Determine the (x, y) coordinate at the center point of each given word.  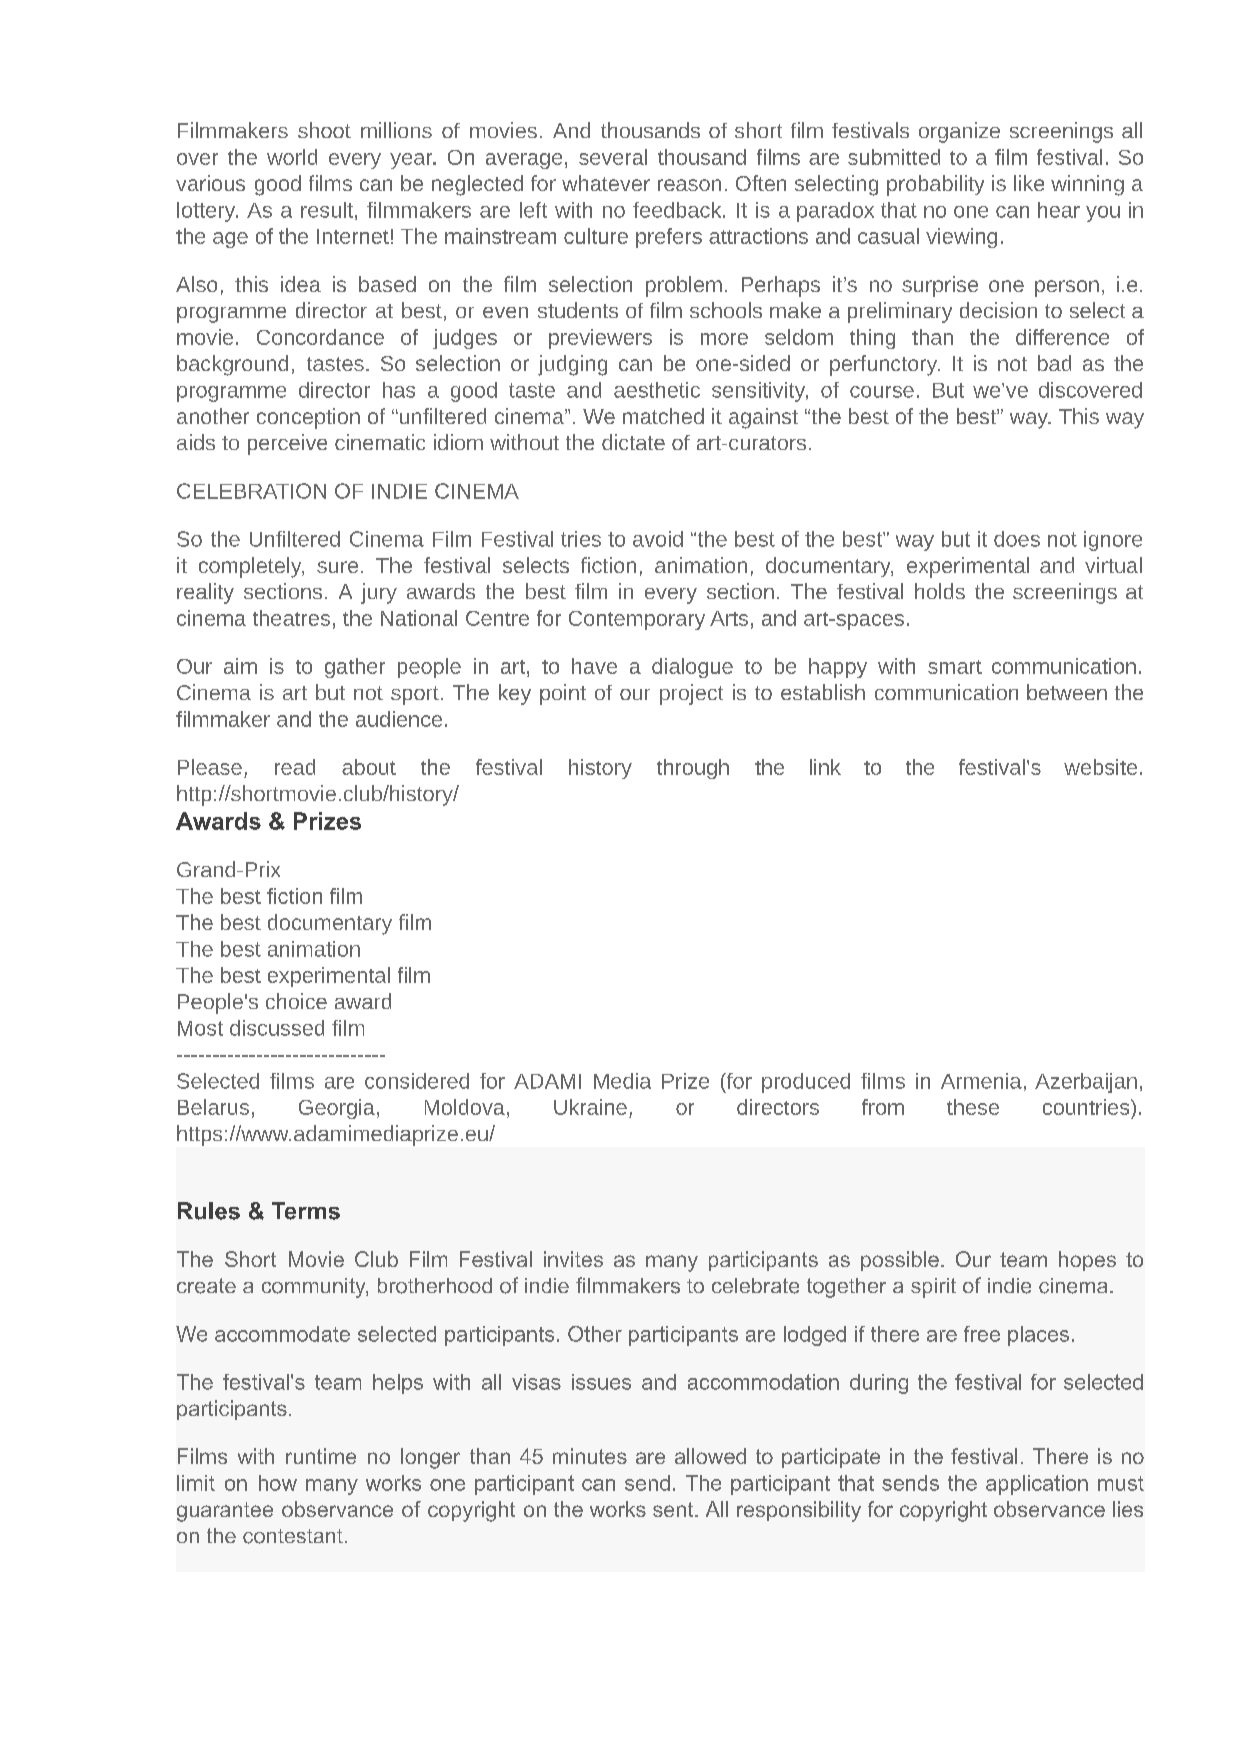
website (1100, 767)
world (292, 157)
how (278, 1483)
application (1037, 1485)
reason (689, 185)
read (295, 767)
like (1029, 183)
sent (674, 1509)
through (693, 769)
